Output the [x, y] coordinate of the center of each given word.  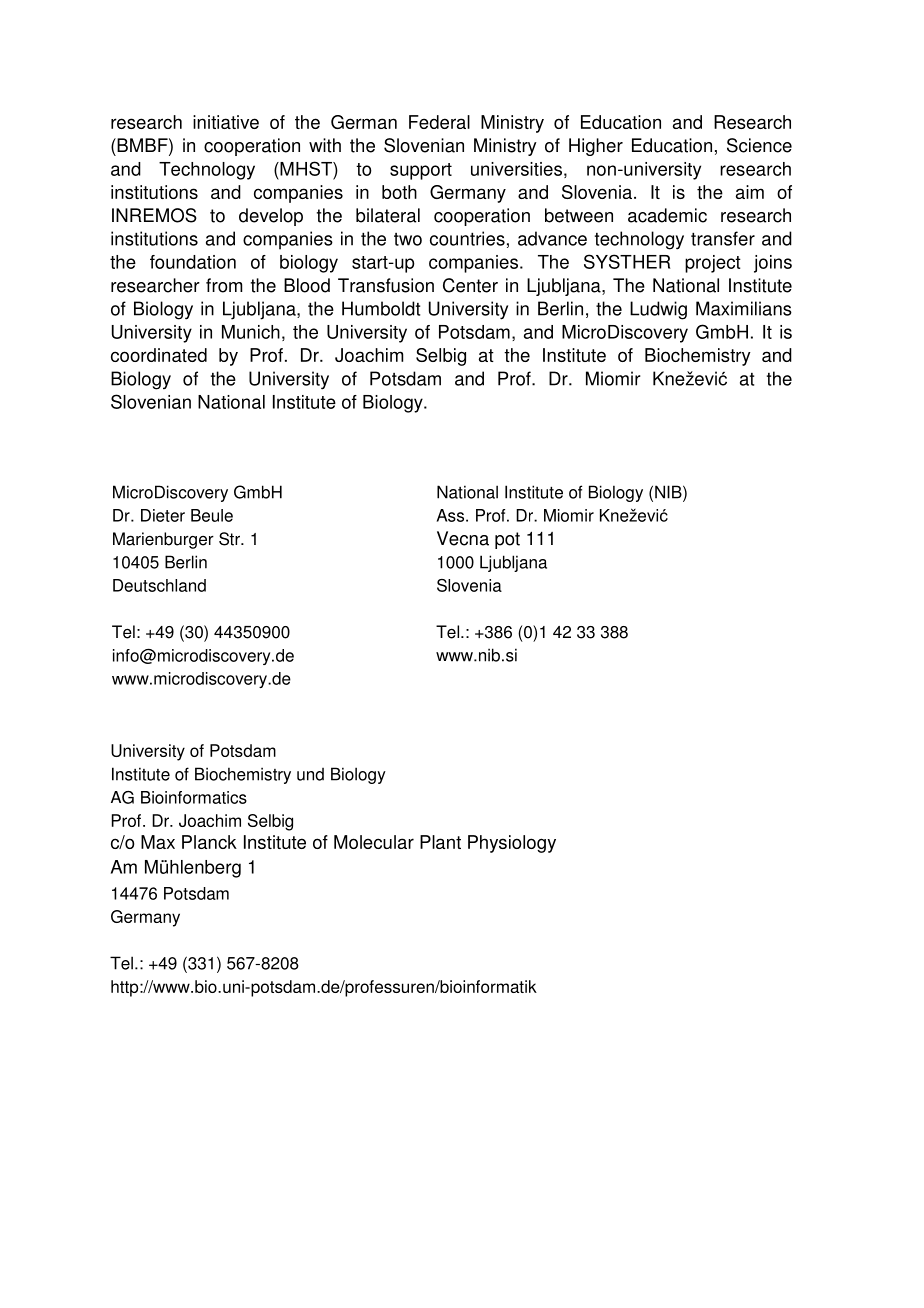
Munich [251, 332]
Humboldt [381, 308]
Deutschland [159, 585]
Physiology [512, 844]
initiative [226, 122]
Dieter [163, 515]
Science [759, 145]
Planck [209, 842]
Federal [439, 122]
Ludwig [658, 310]
